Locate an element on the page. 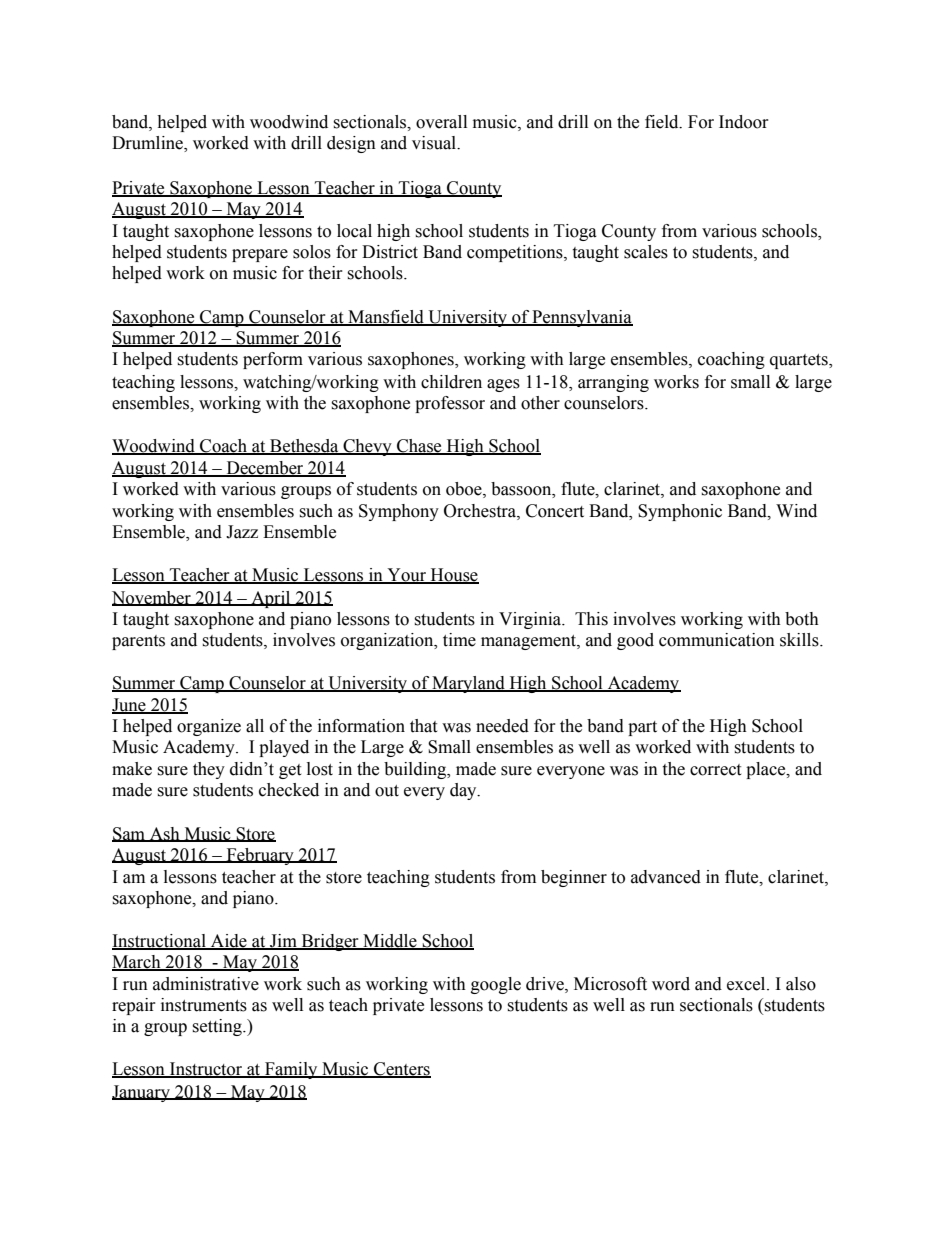 The image size is (952, 1233). design is located at coordinates (351, 144).
